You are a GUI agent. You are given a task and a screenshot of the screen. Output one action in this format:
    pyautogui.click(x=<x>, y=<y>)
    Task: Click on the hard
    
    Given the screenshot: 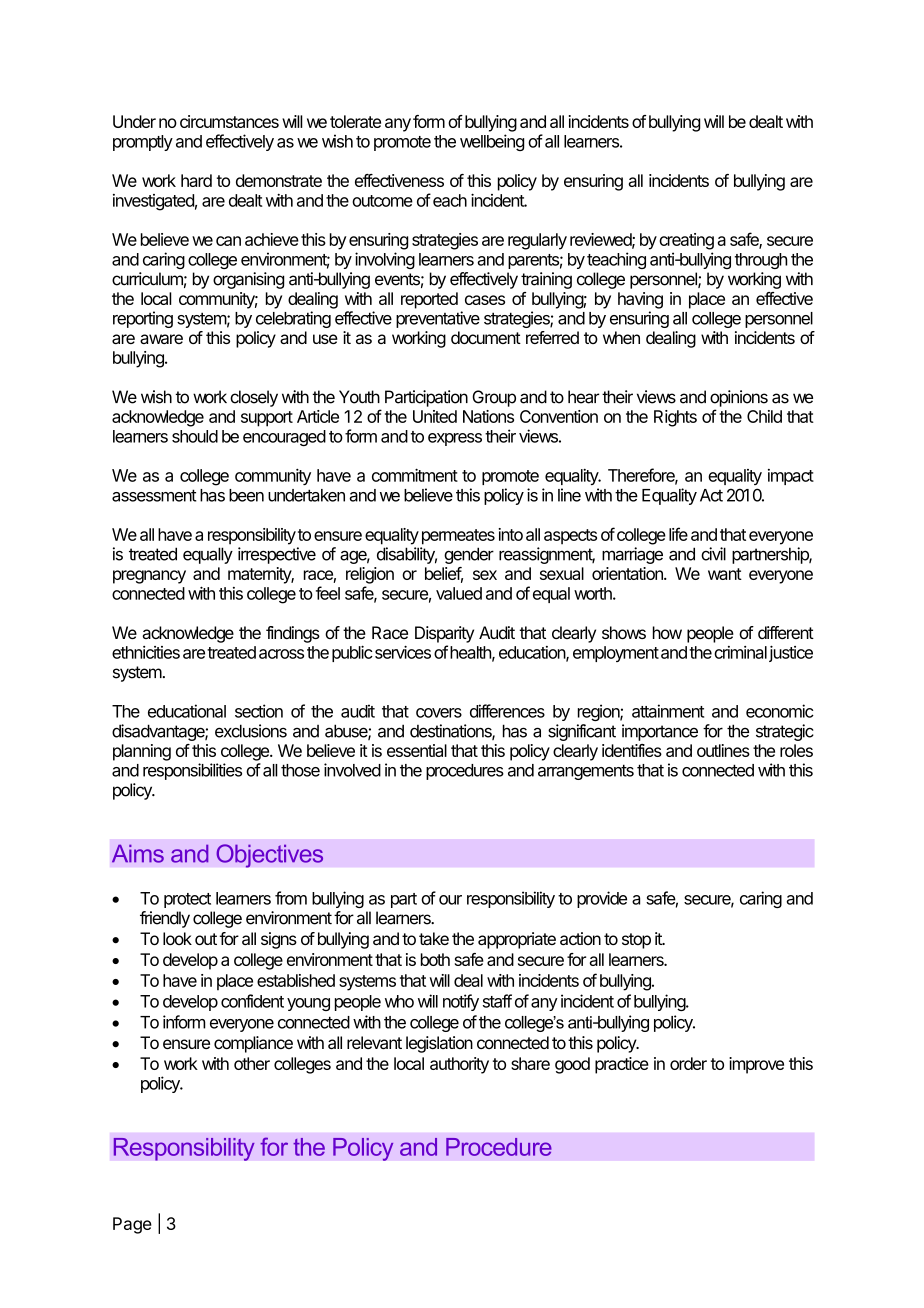 What is the action you would take?
    pyautogui.click(x=196, y=180)
